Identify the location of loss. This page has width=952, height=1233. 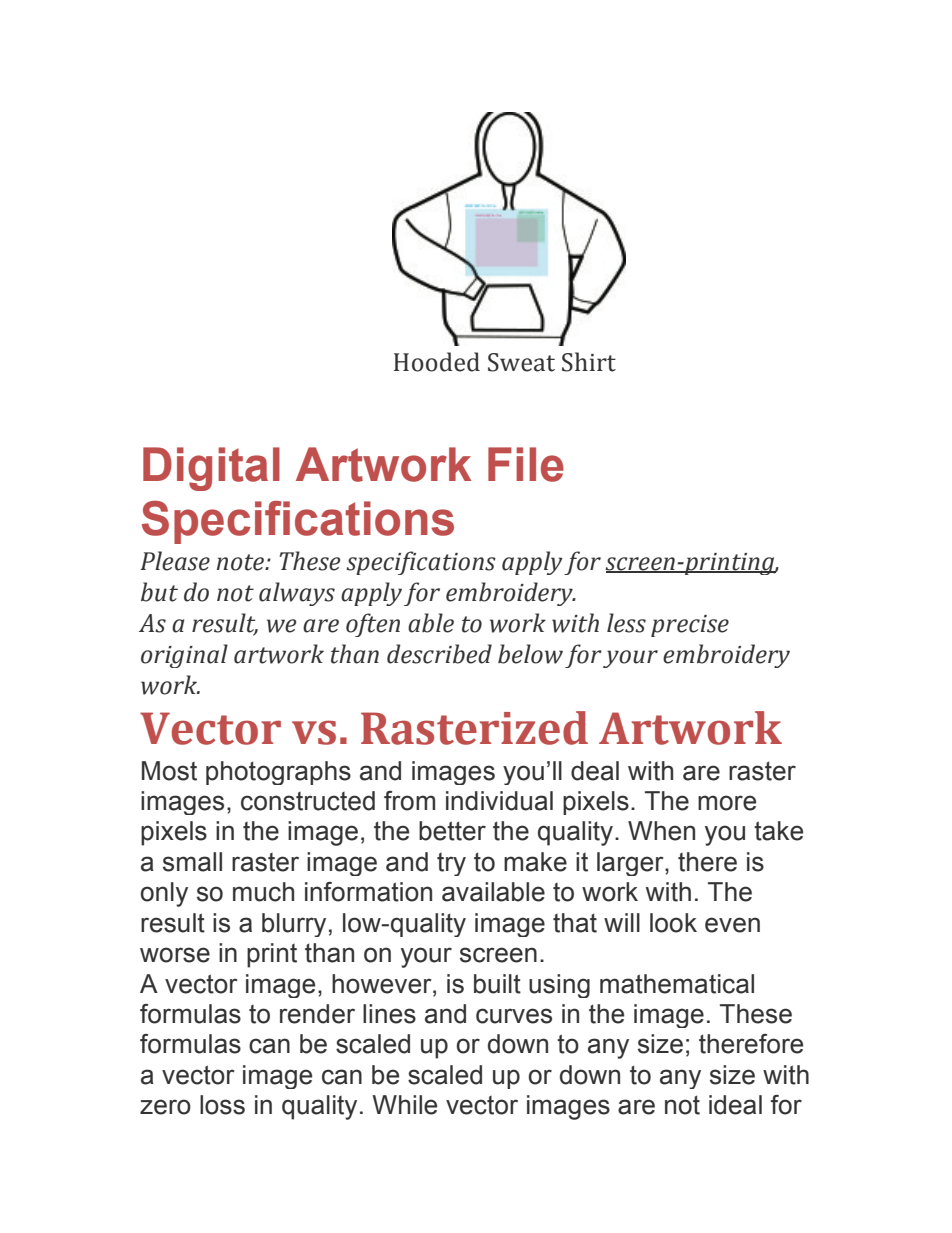
(222, 1105).
